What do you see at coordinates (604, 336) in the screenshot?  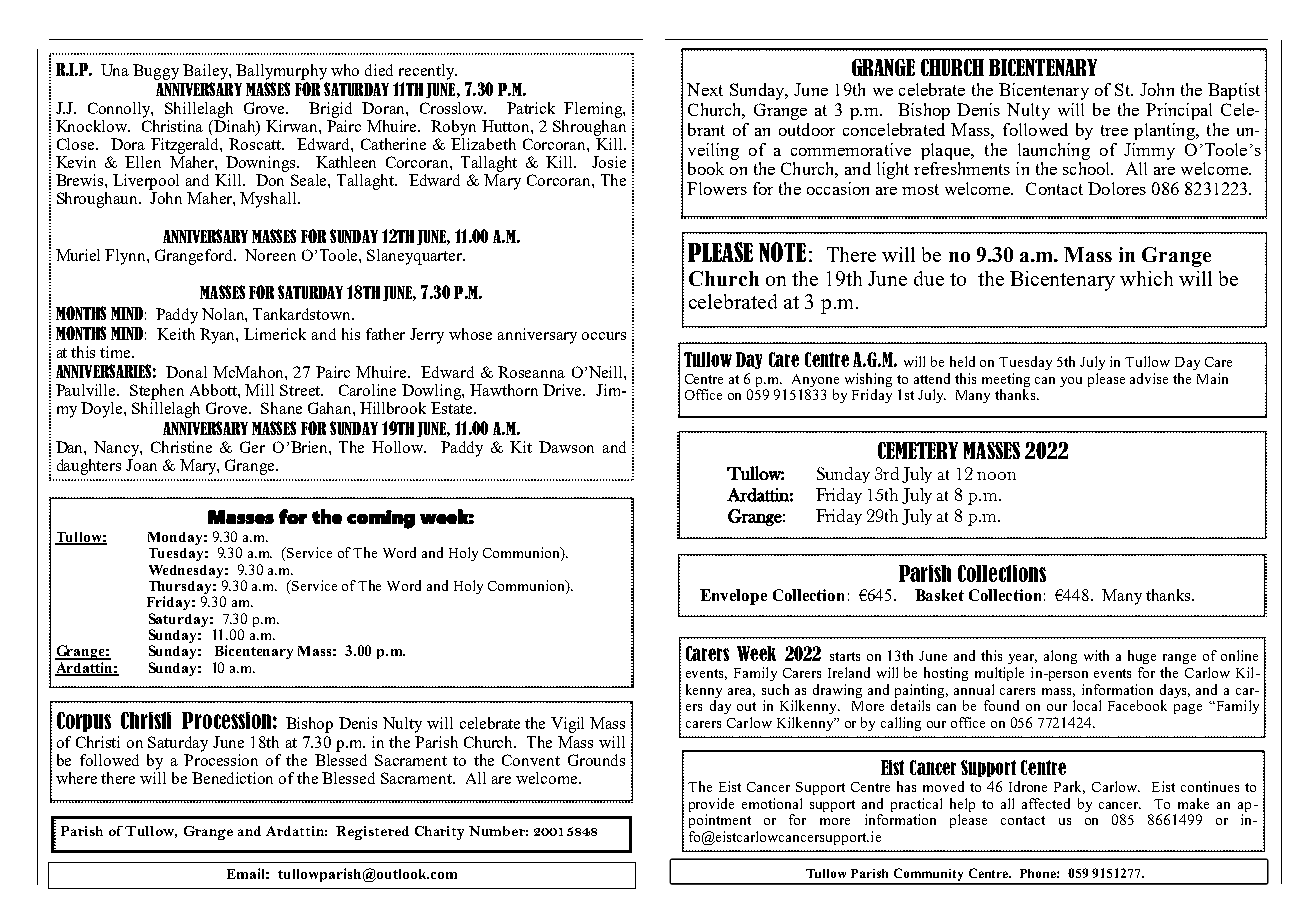 I see `occurs` at bounding box center [604, 336].
